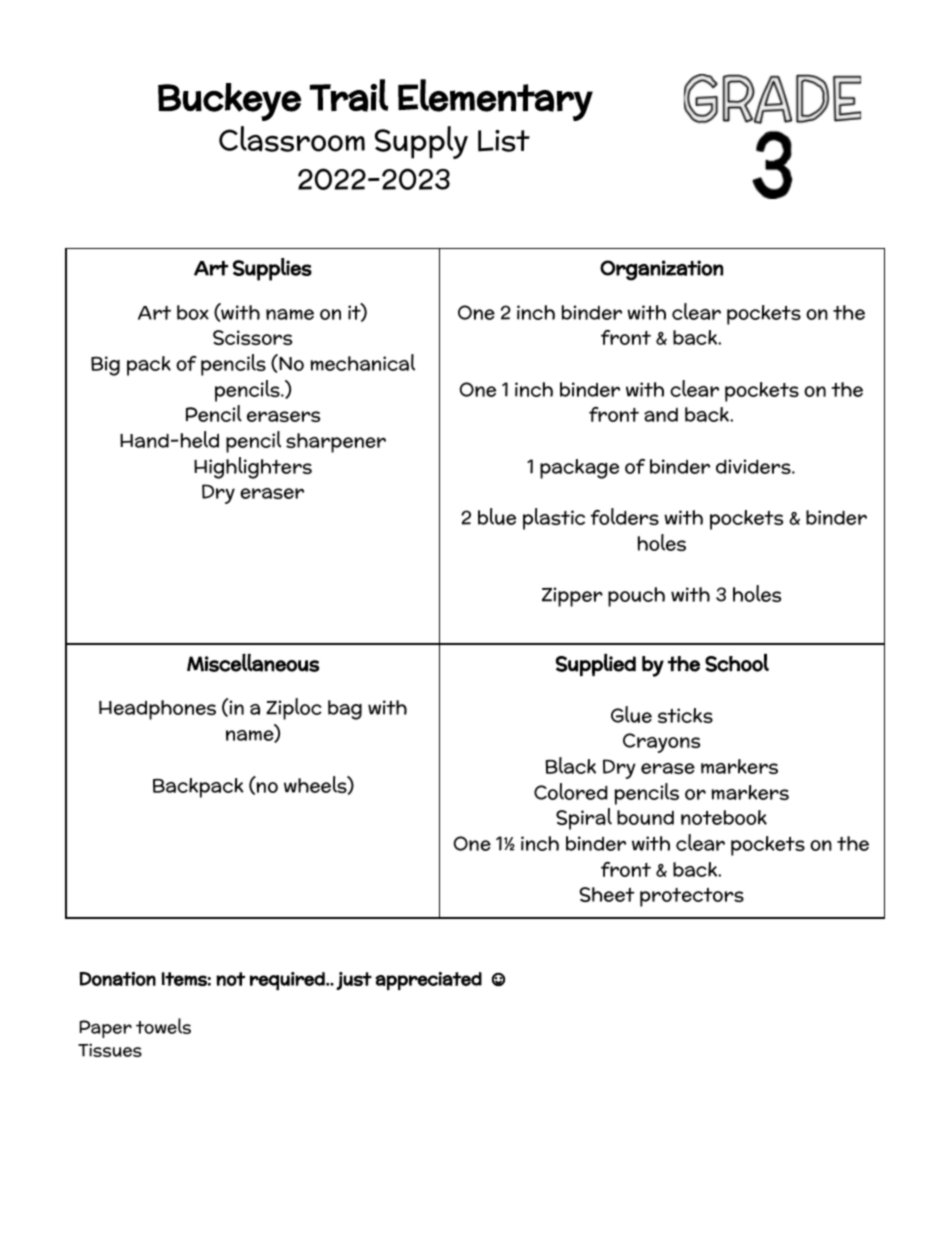 The height and width of the image is (1233, 952). I want to click on mechanical, so click(363, 362).
